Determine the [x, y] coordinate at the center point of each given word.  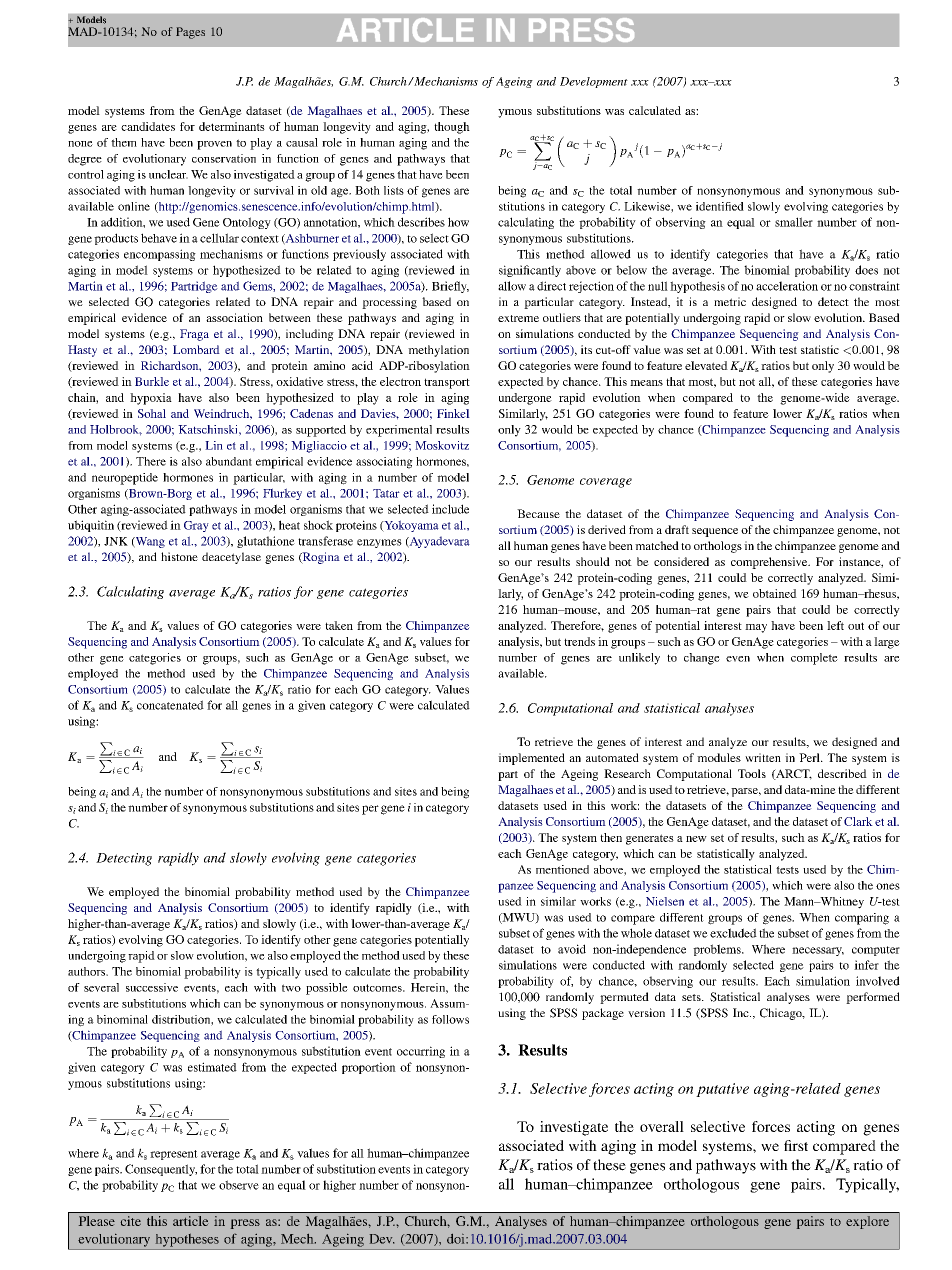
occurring [421, 1052]
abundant [229, 461]
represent [174, 1155]
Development [594, 82]
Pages [190, 33]
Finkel [453, 413]
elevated [706, 365]
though [452, 128]
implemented [531, 759]
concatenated [170, 705]
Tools [752, 773]
